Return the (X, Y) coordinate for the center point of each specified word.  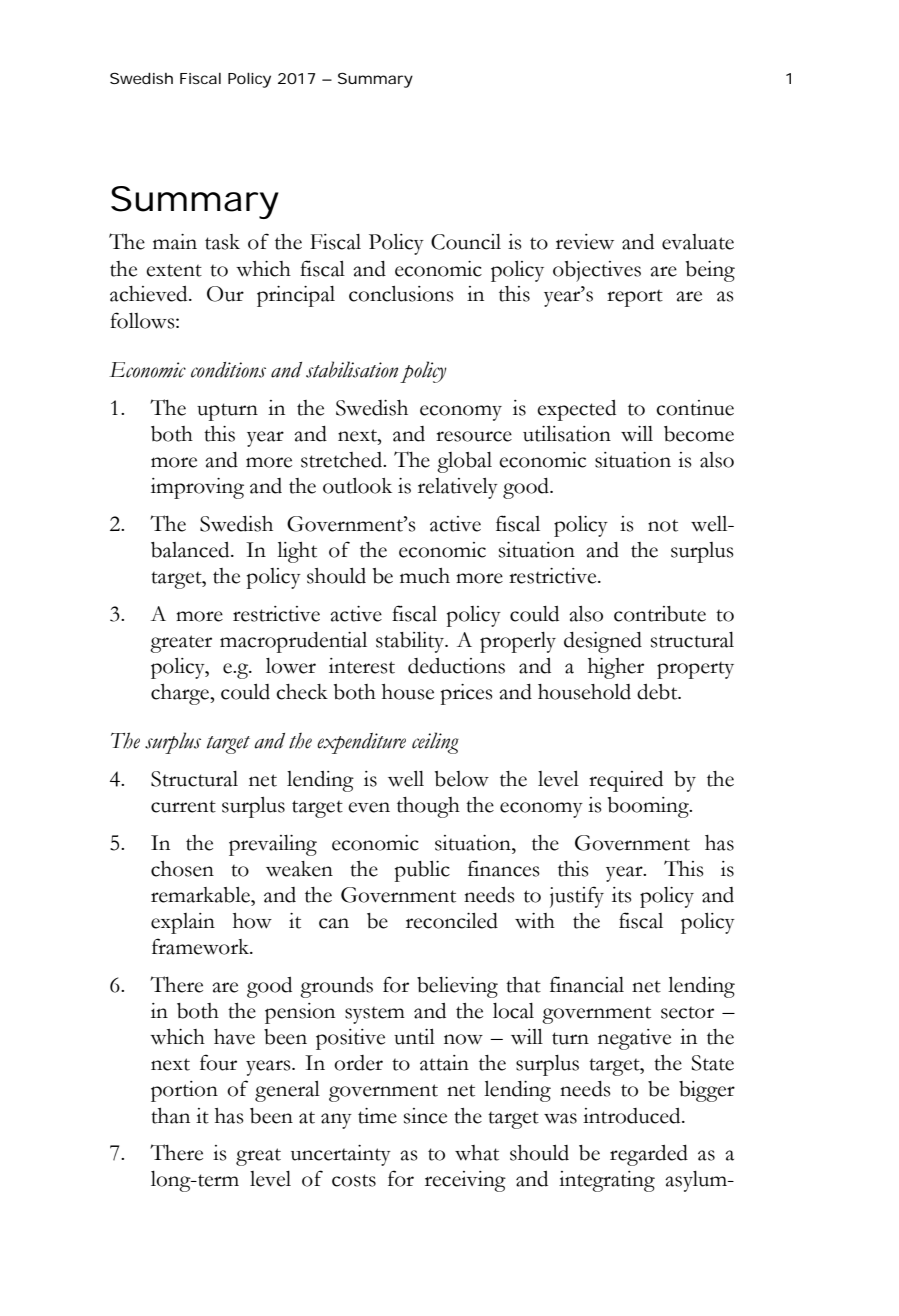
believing (457, 987)
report (635, 298)
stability (411, 642)
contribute (660, 614)
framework (202, 946)
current (183, 807)
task (222, 242)
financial (587, 984)
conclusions (401, 294)
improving (197, 488)
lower (291, 666)
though (428, 807)
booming (649, 807)
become (699, 434)
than (170, 1116)
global (464, 462)
